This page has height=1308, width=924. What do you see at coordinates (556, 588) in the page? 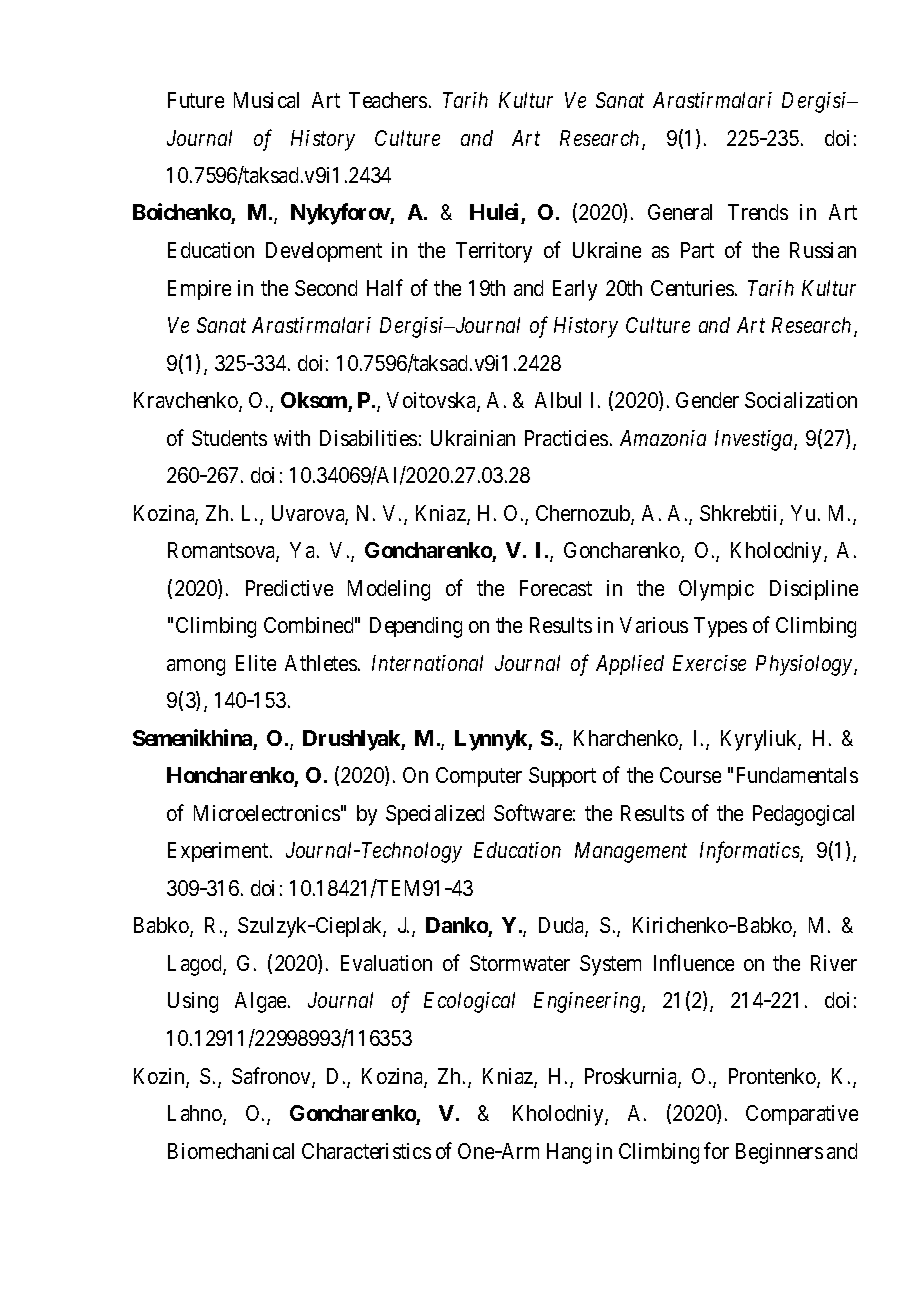
I see `Forecast` at bounding box center [556, 588].
